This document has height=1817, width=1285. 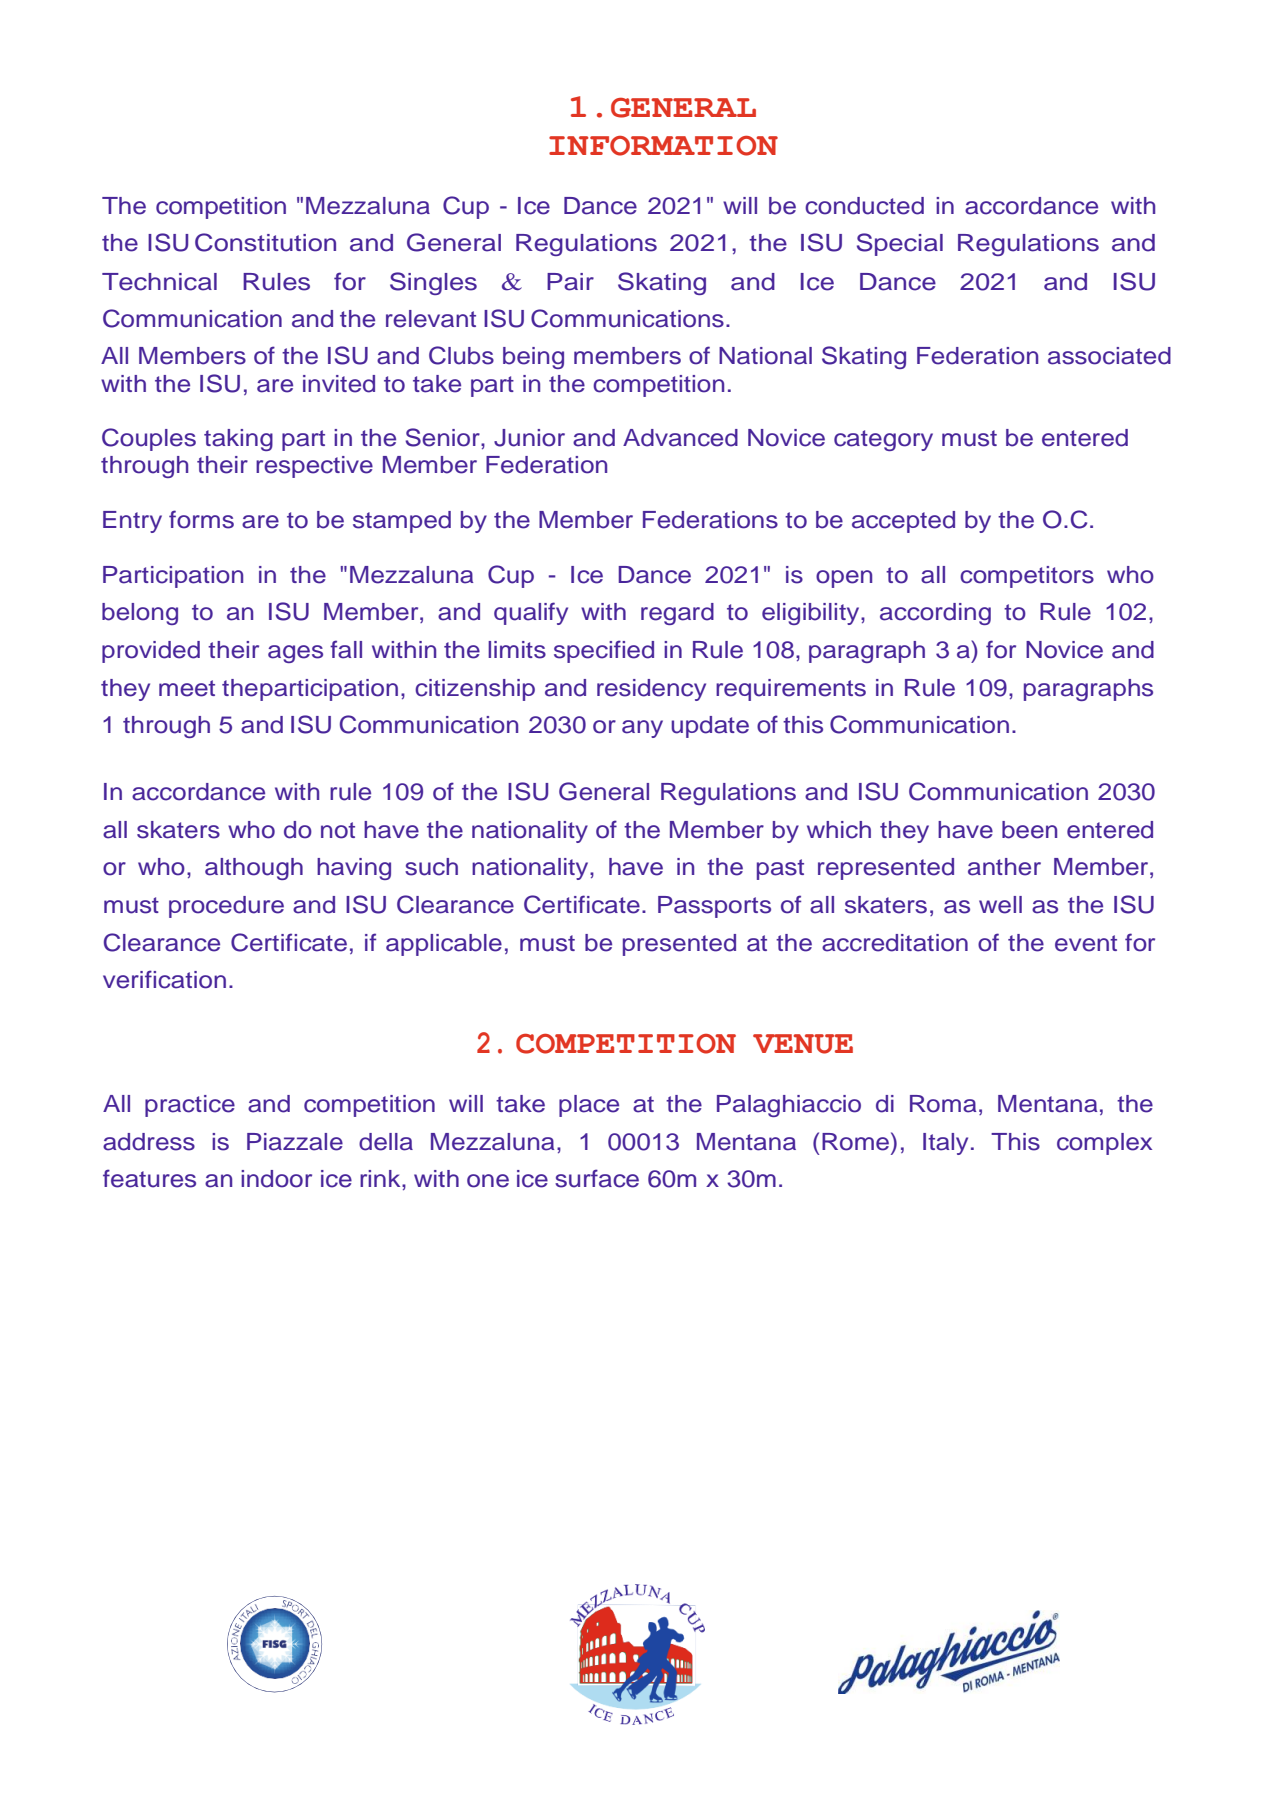 I want to click on conducted, so click(x=864, y=206).
